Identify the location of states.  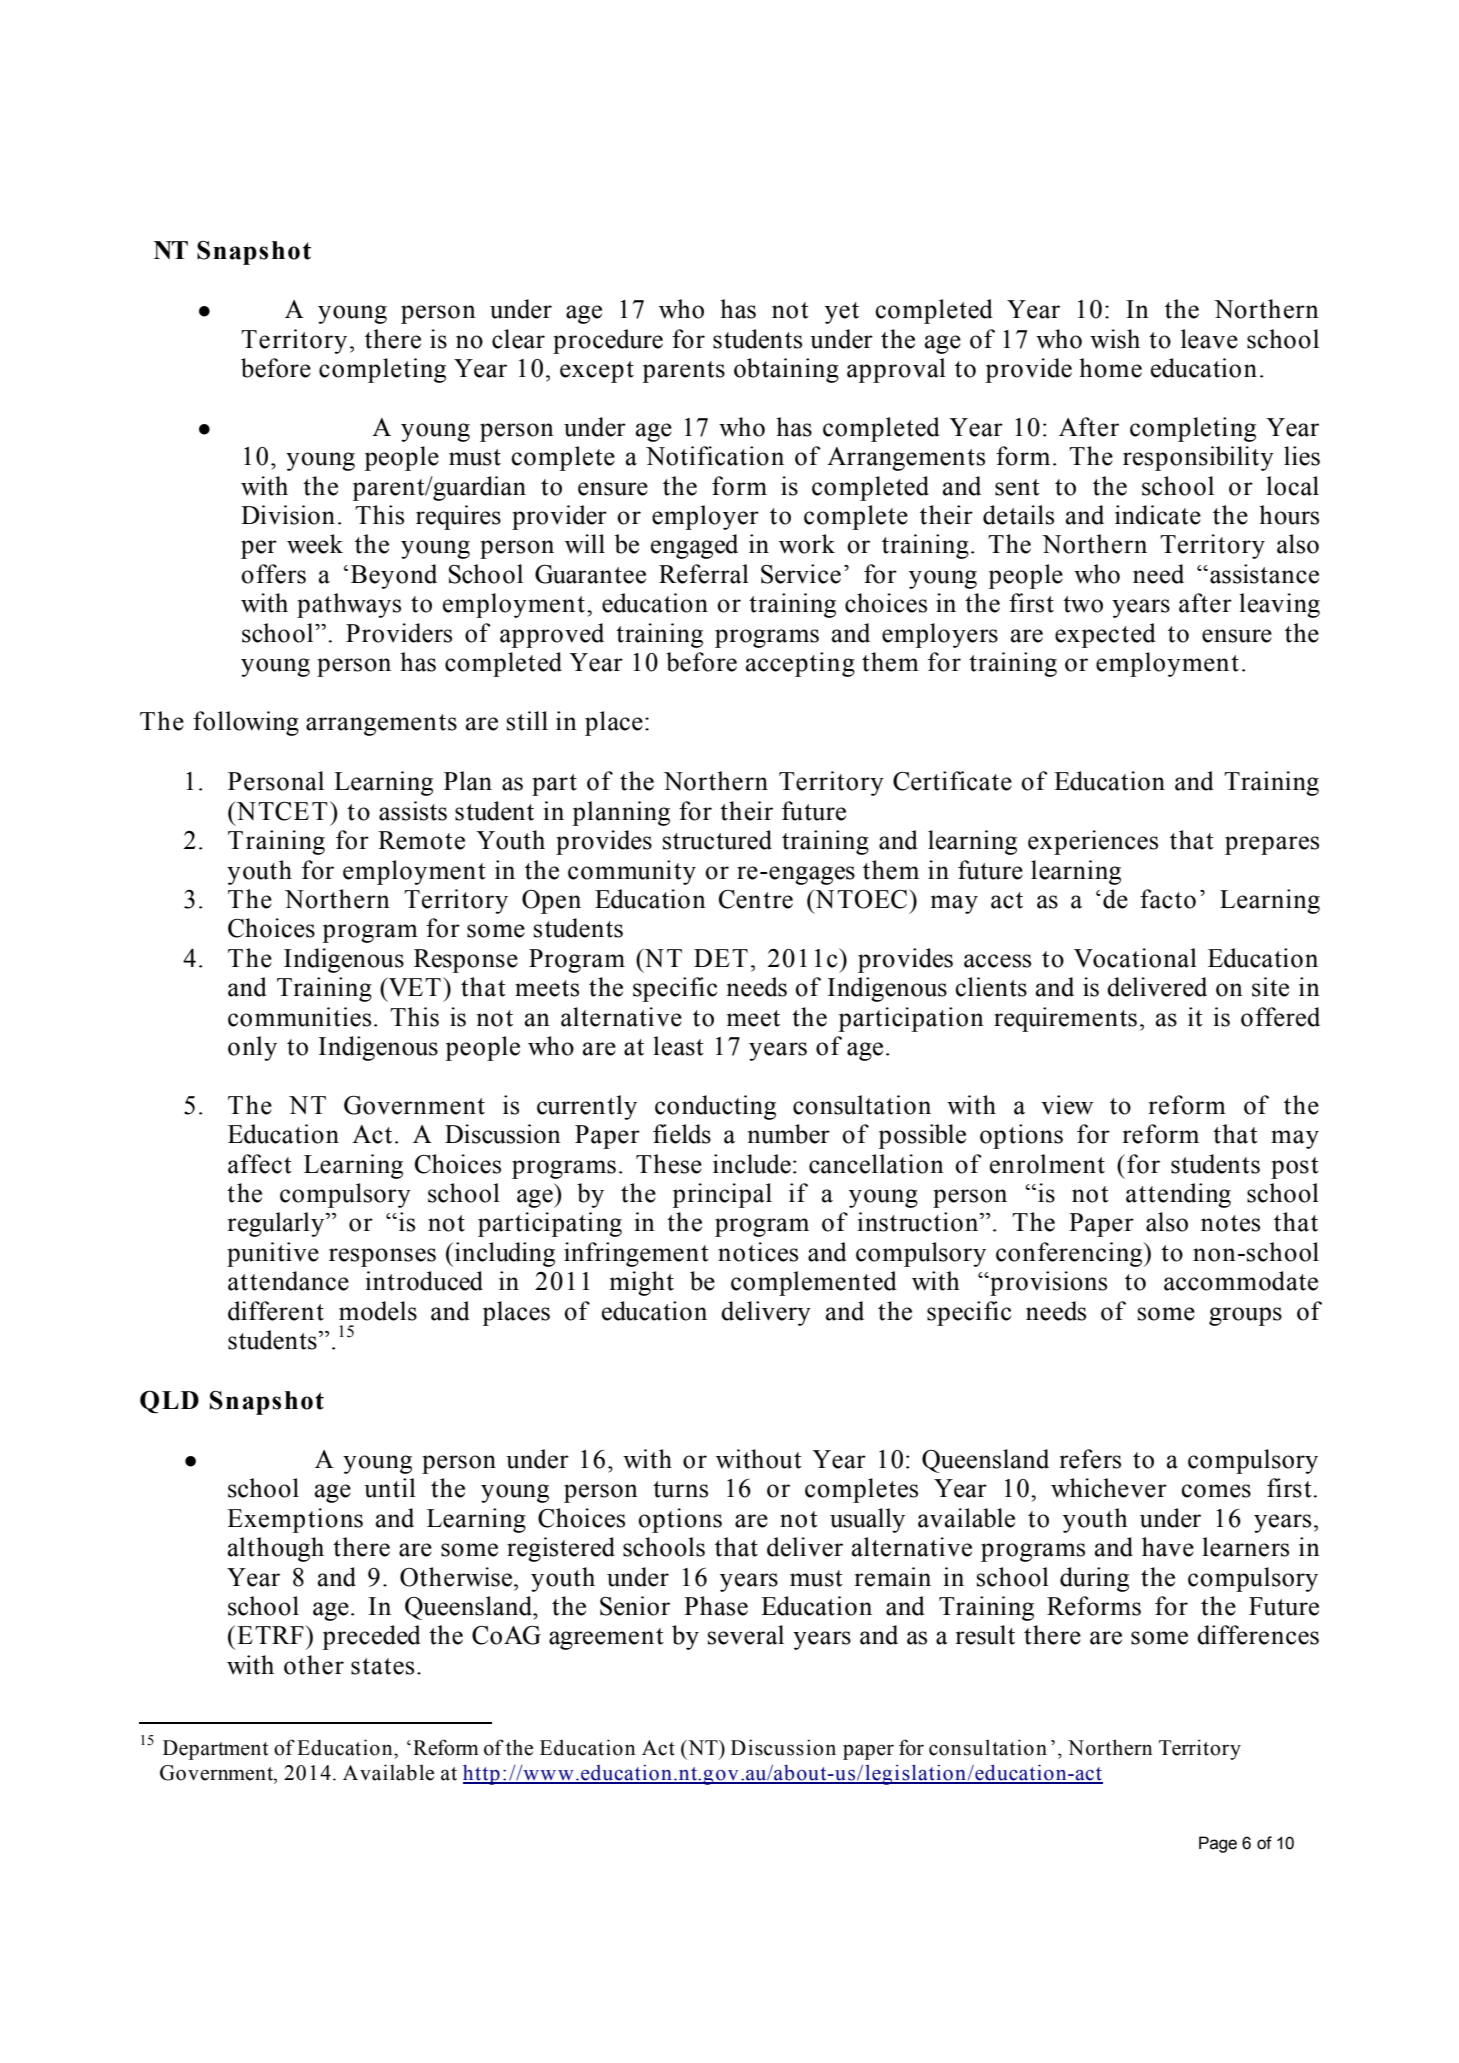
(382, 1666).
